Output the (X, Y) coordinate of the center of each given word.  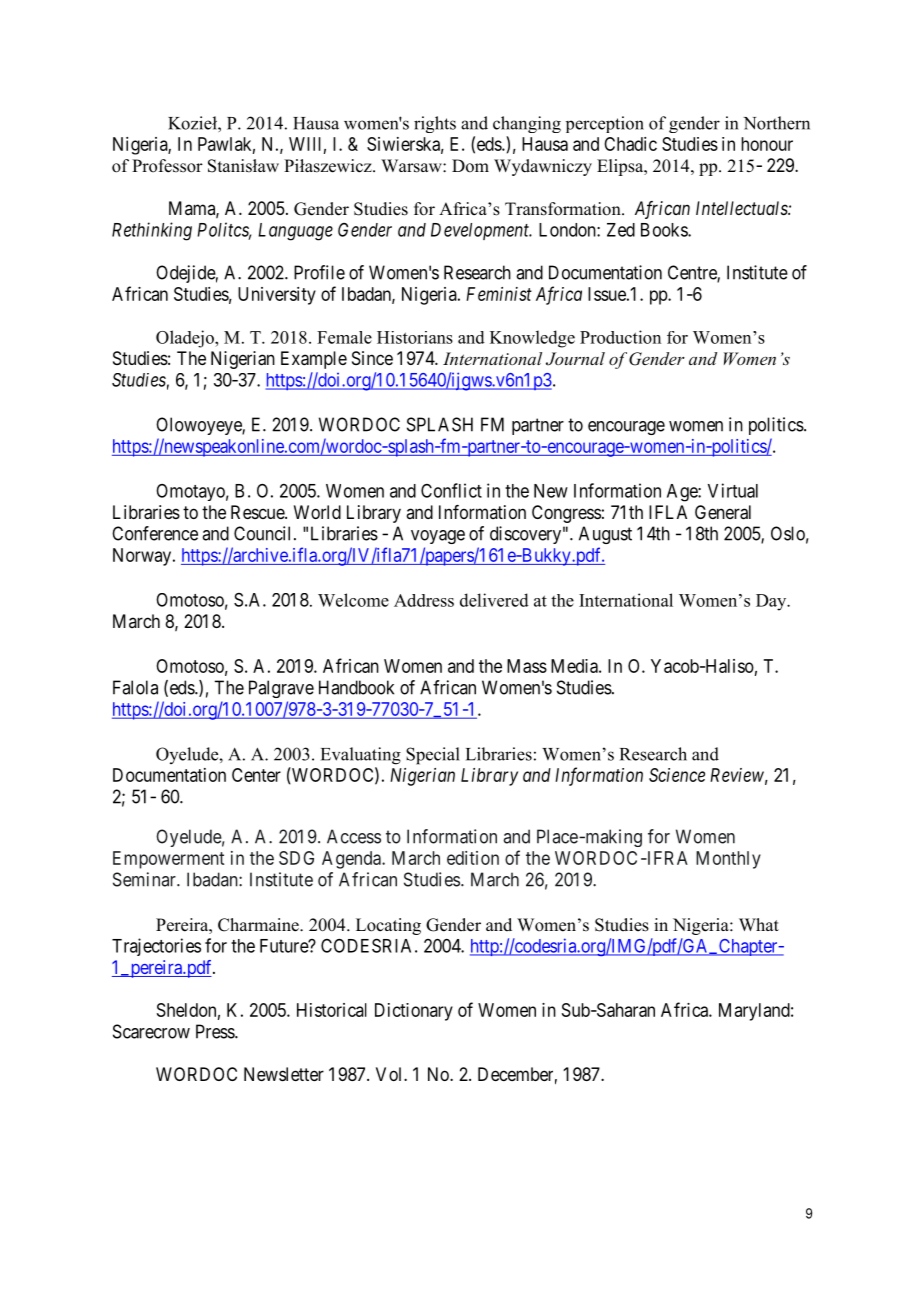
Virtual (733, 490)
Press (216, 1031)
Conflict (451, 490)
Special (433, 756)
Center (256, 775)
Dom (470, 166)
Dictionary (414, 1012)
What (759, 924)
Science (677, 775)
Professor (167, 166)
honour (767, 144)
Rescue (258, 512)
